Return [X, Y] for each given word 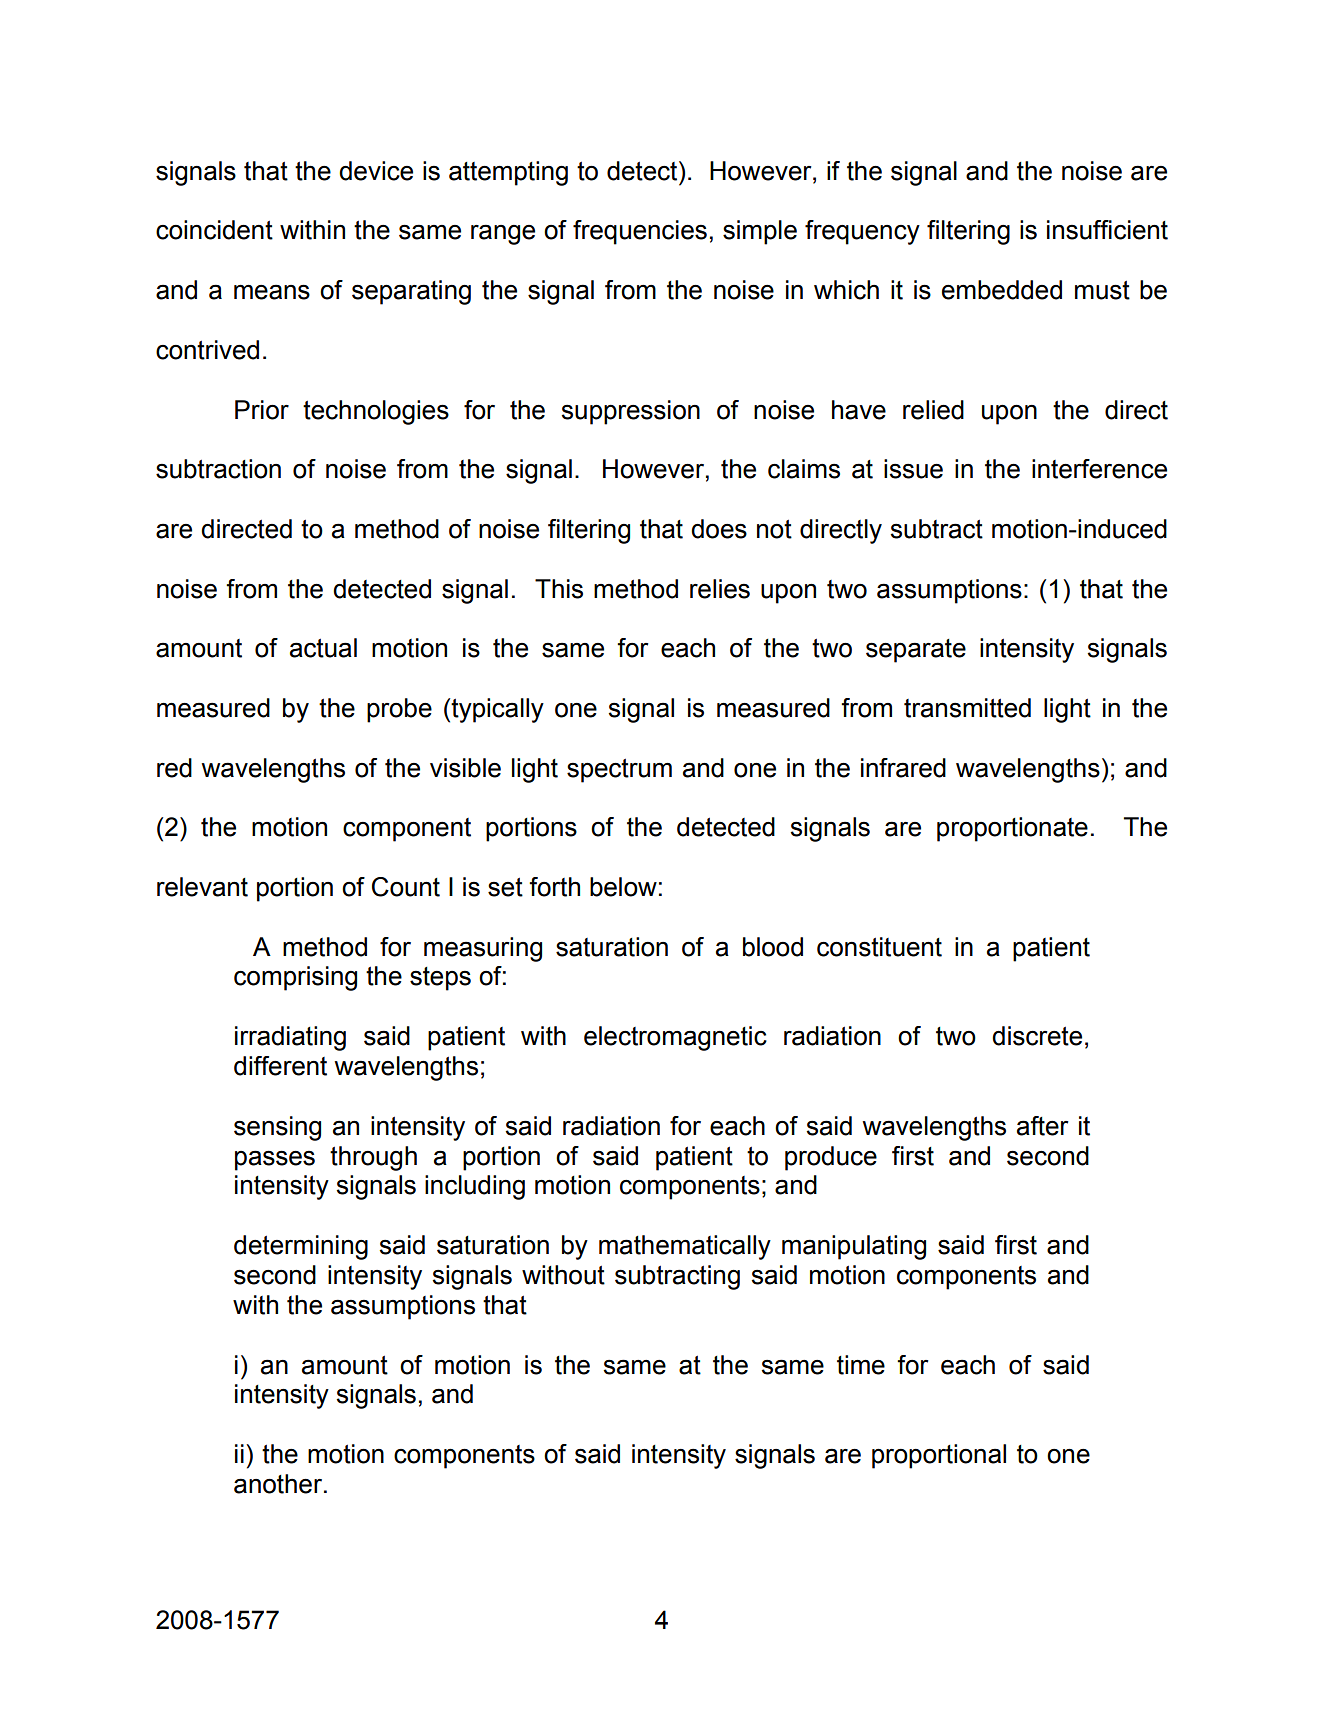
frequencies [640, 232]
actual [323, 648]
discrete [1037, 1036]
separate [916, 651]
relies [720, 589]
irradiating [290, 1038]
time [861, 1365]
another [279, 1484]
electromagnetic [675, 1038]
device [376, 171]
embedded [1002, 290]
